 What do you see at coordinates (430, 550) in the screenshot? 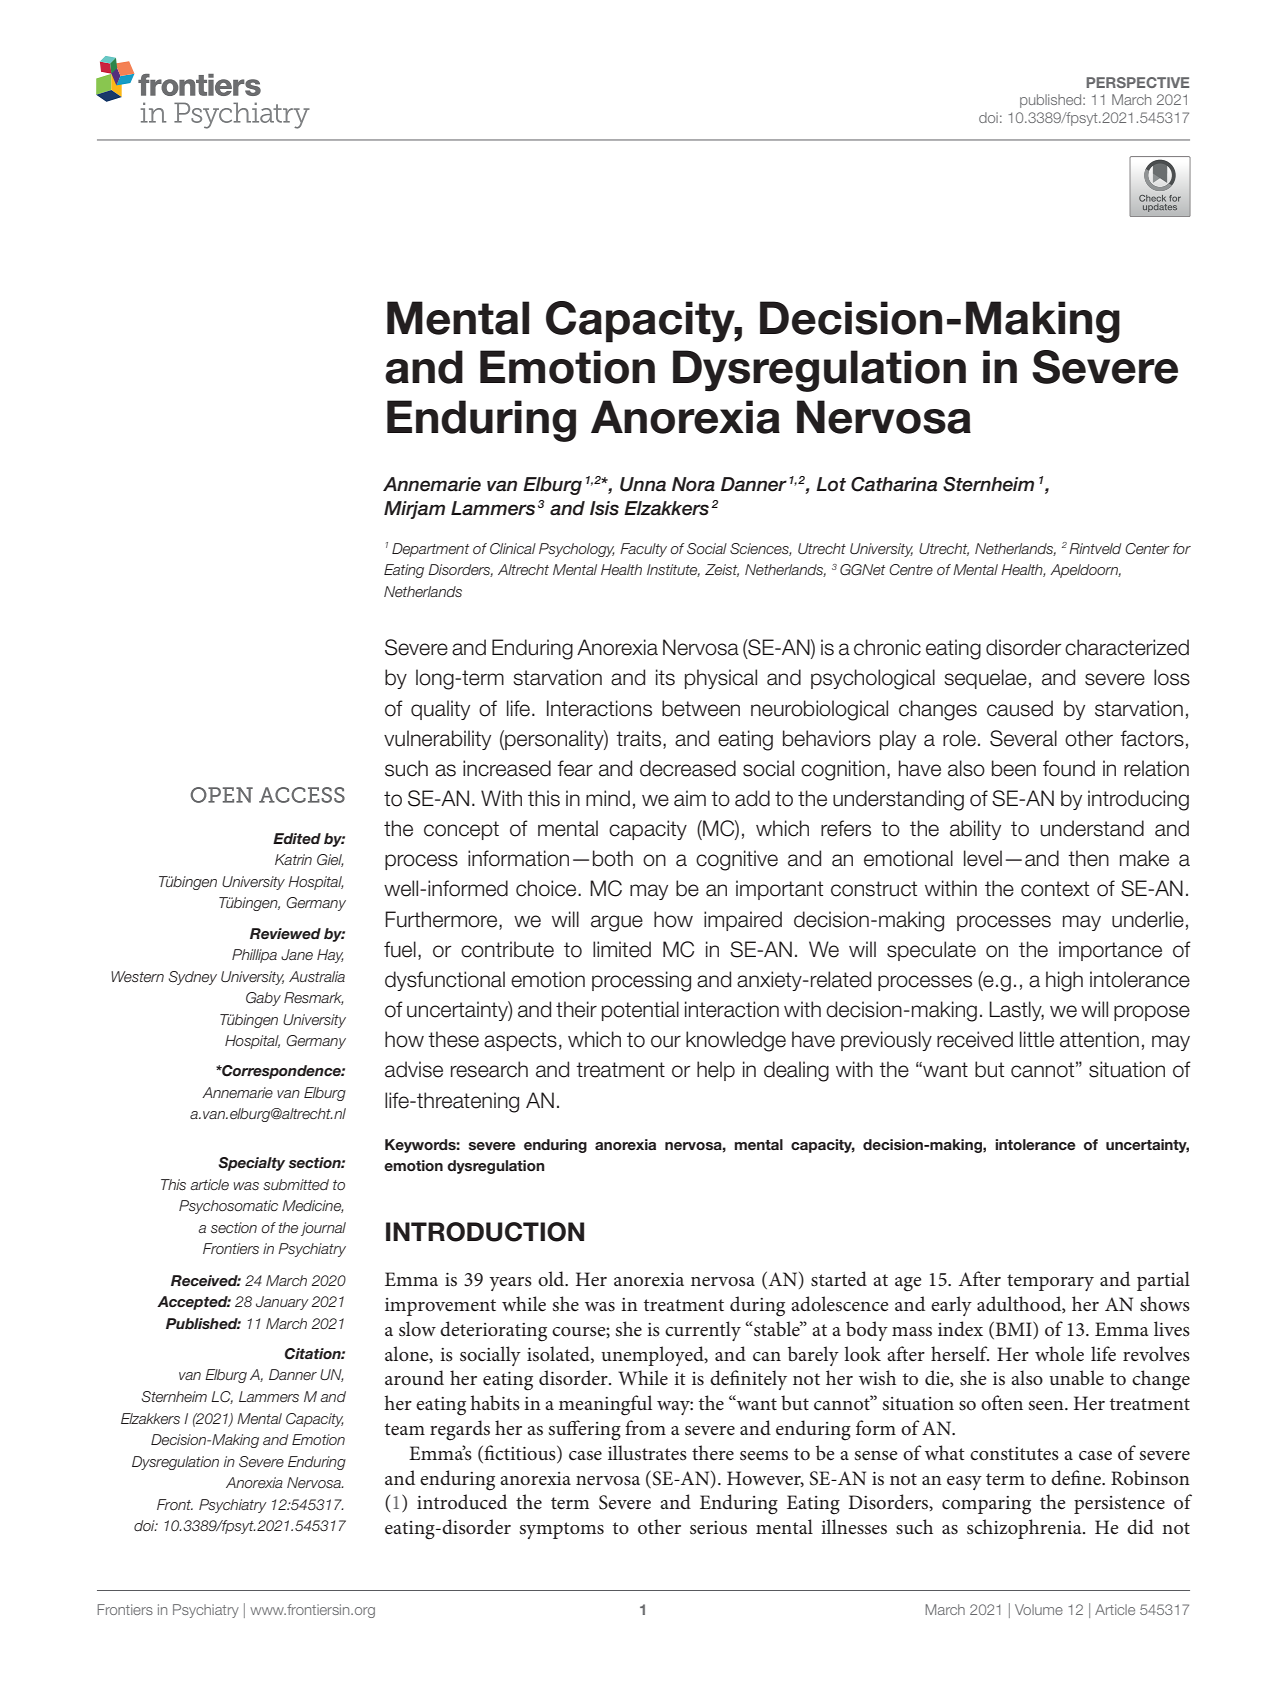
I see `Department` at bounding box center [430, 550].
